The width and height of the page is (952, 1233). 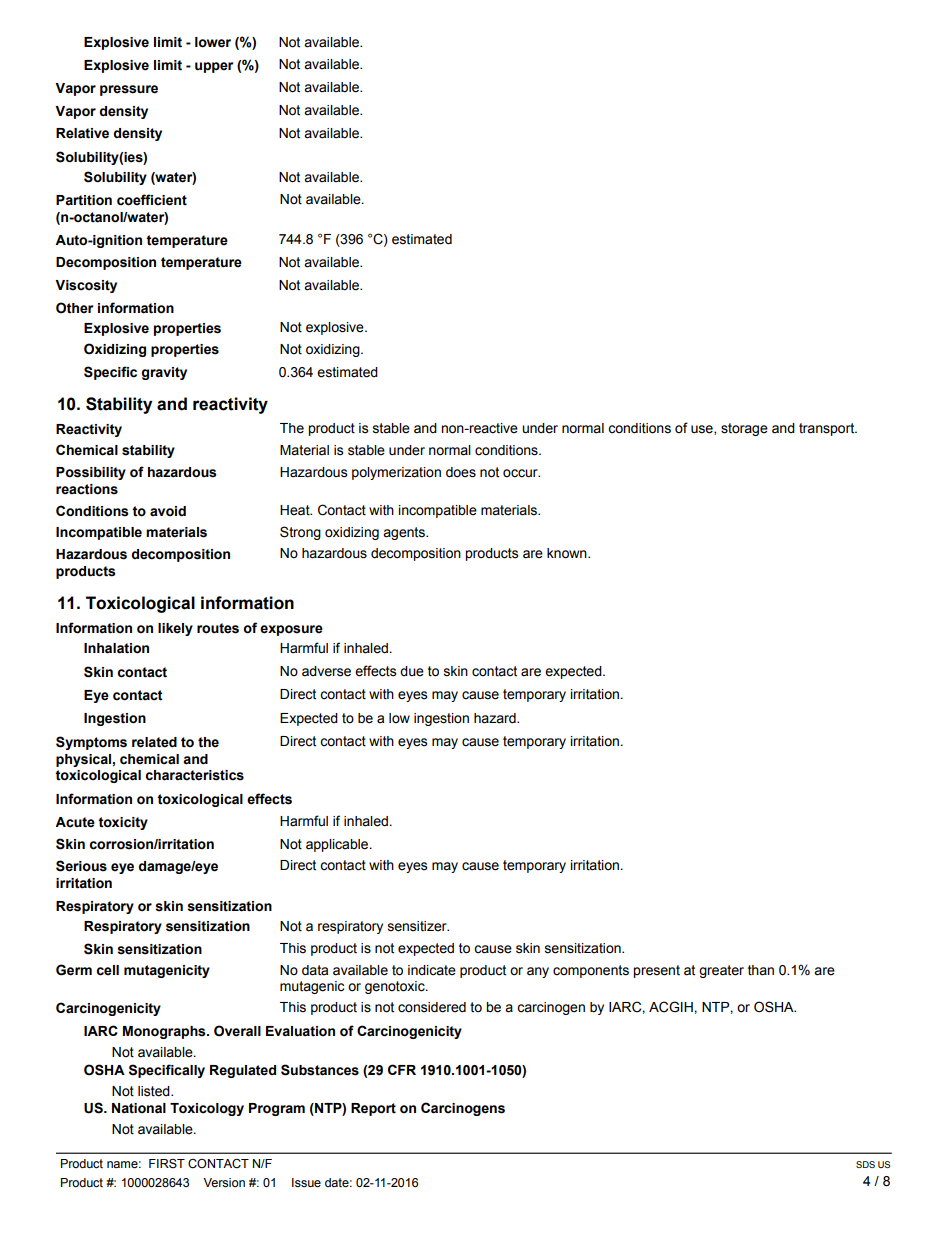 I want to click on upper, so click(x=214, y=67).
